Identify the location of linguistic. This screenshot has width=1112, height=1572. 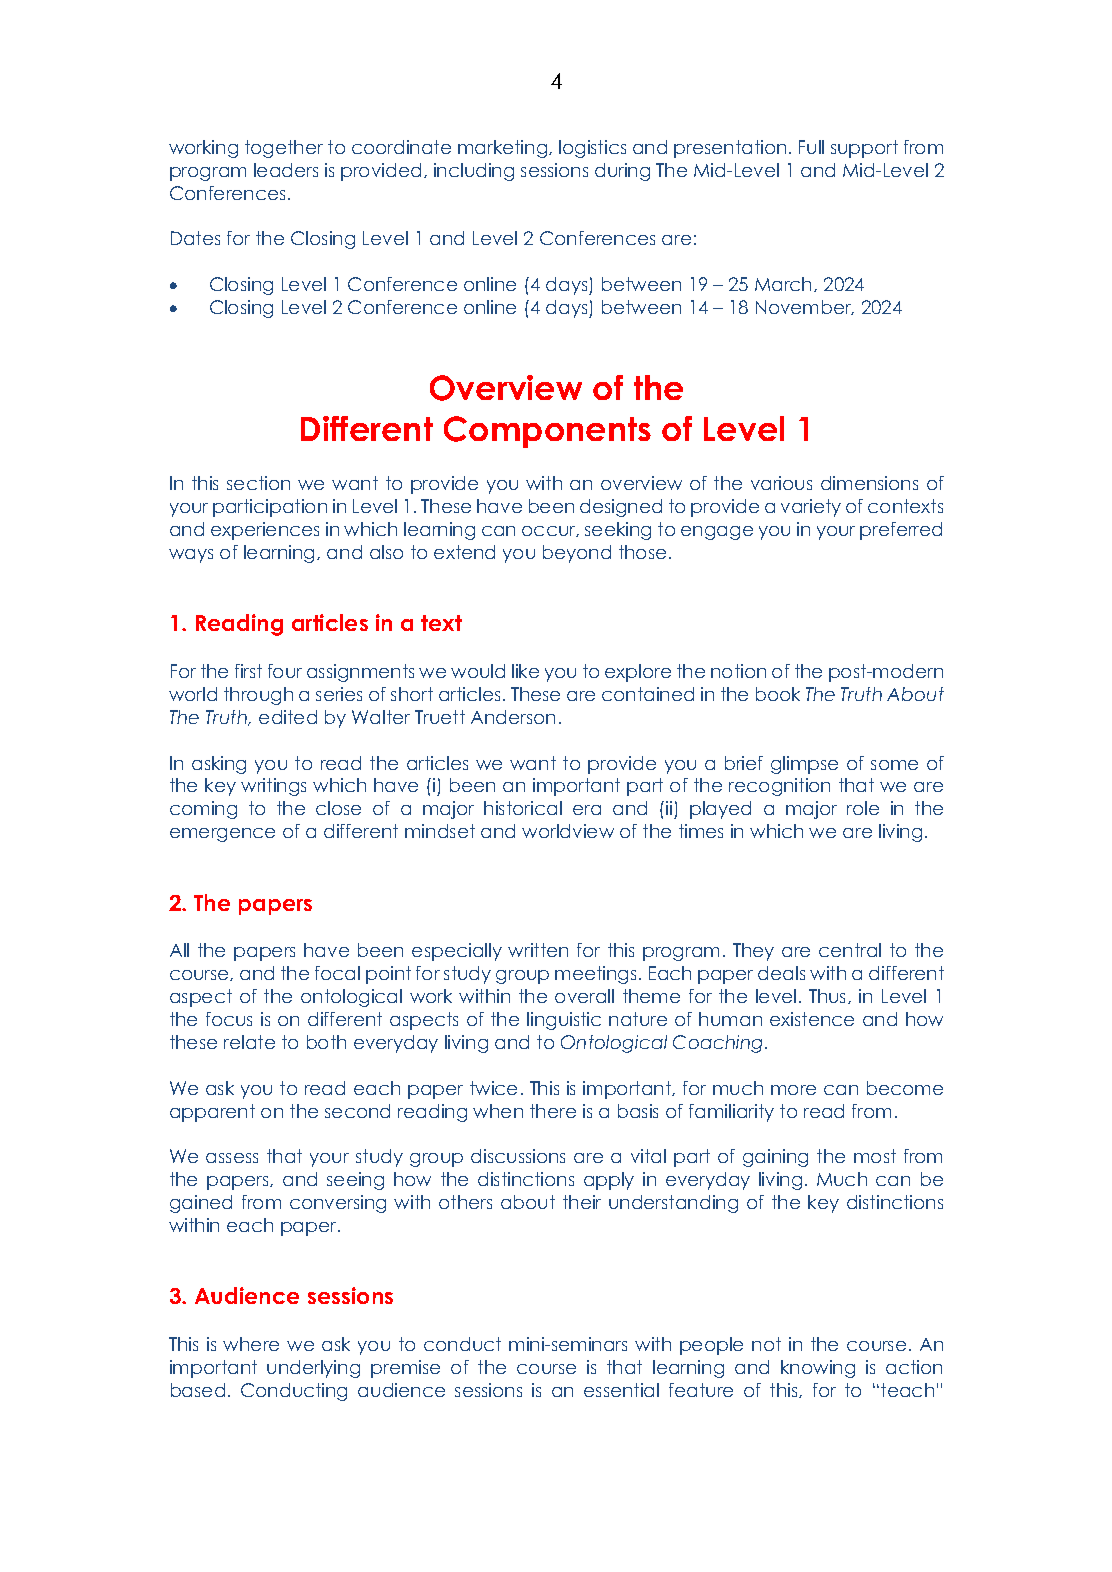
(564, 1021).
